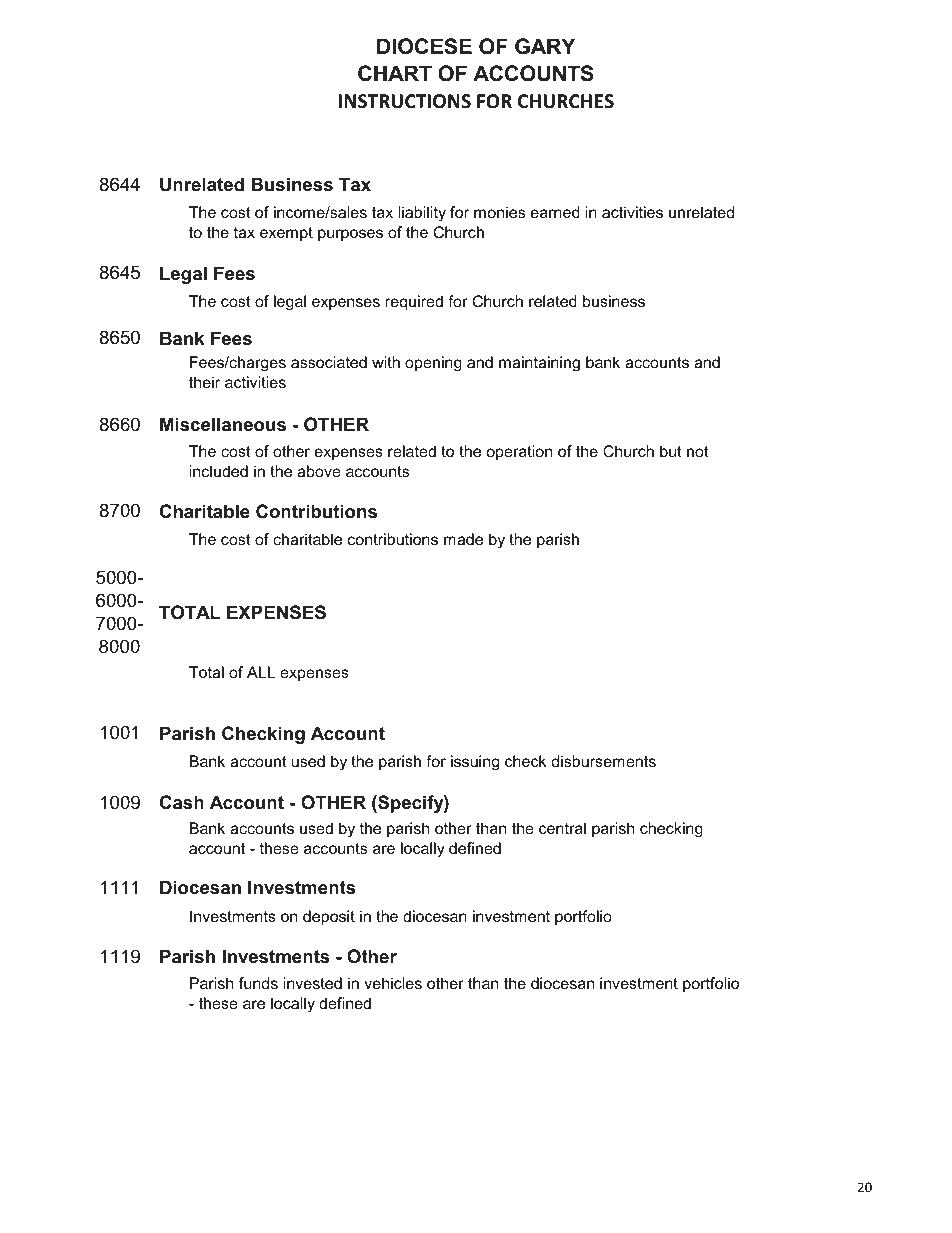 Image resolution: width=952 pixels, height=1233 pixels. What do you see at coordinates (286, 234) in the screenshot?
I see `exempt` at bounding box center [286, 234].
